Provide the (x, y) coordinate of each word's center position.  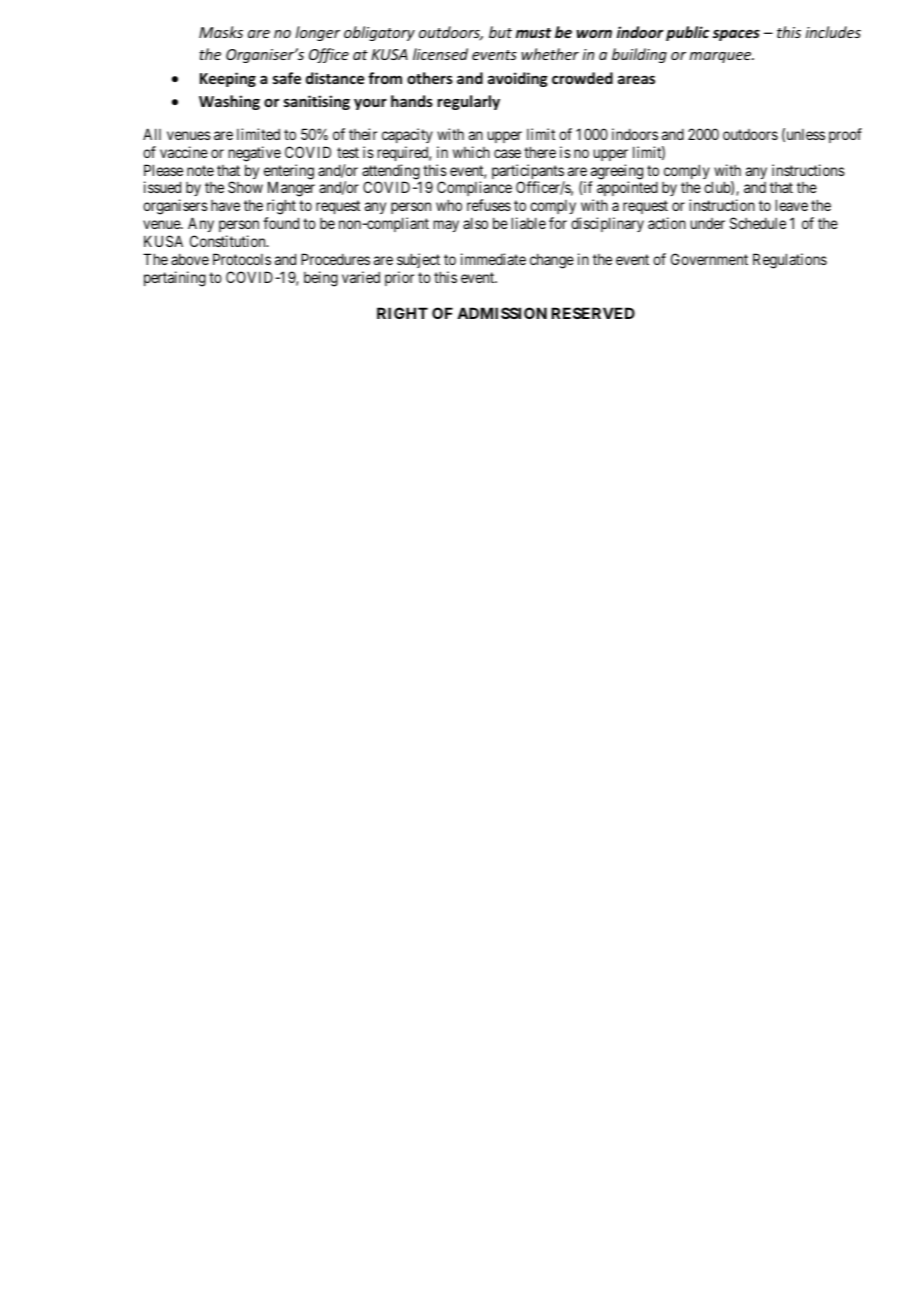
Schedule (758, 223)
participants (528, 173)
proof (845, 135)
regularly (469, 102)
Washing (229, 102)
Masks (221, 32)
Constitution (229, 241)
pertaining (175, 279)
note (200, 170)
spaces (736, 35)
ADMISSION (502, 313)
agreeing (616, 173)
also (475, 223)
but (500, 32)
